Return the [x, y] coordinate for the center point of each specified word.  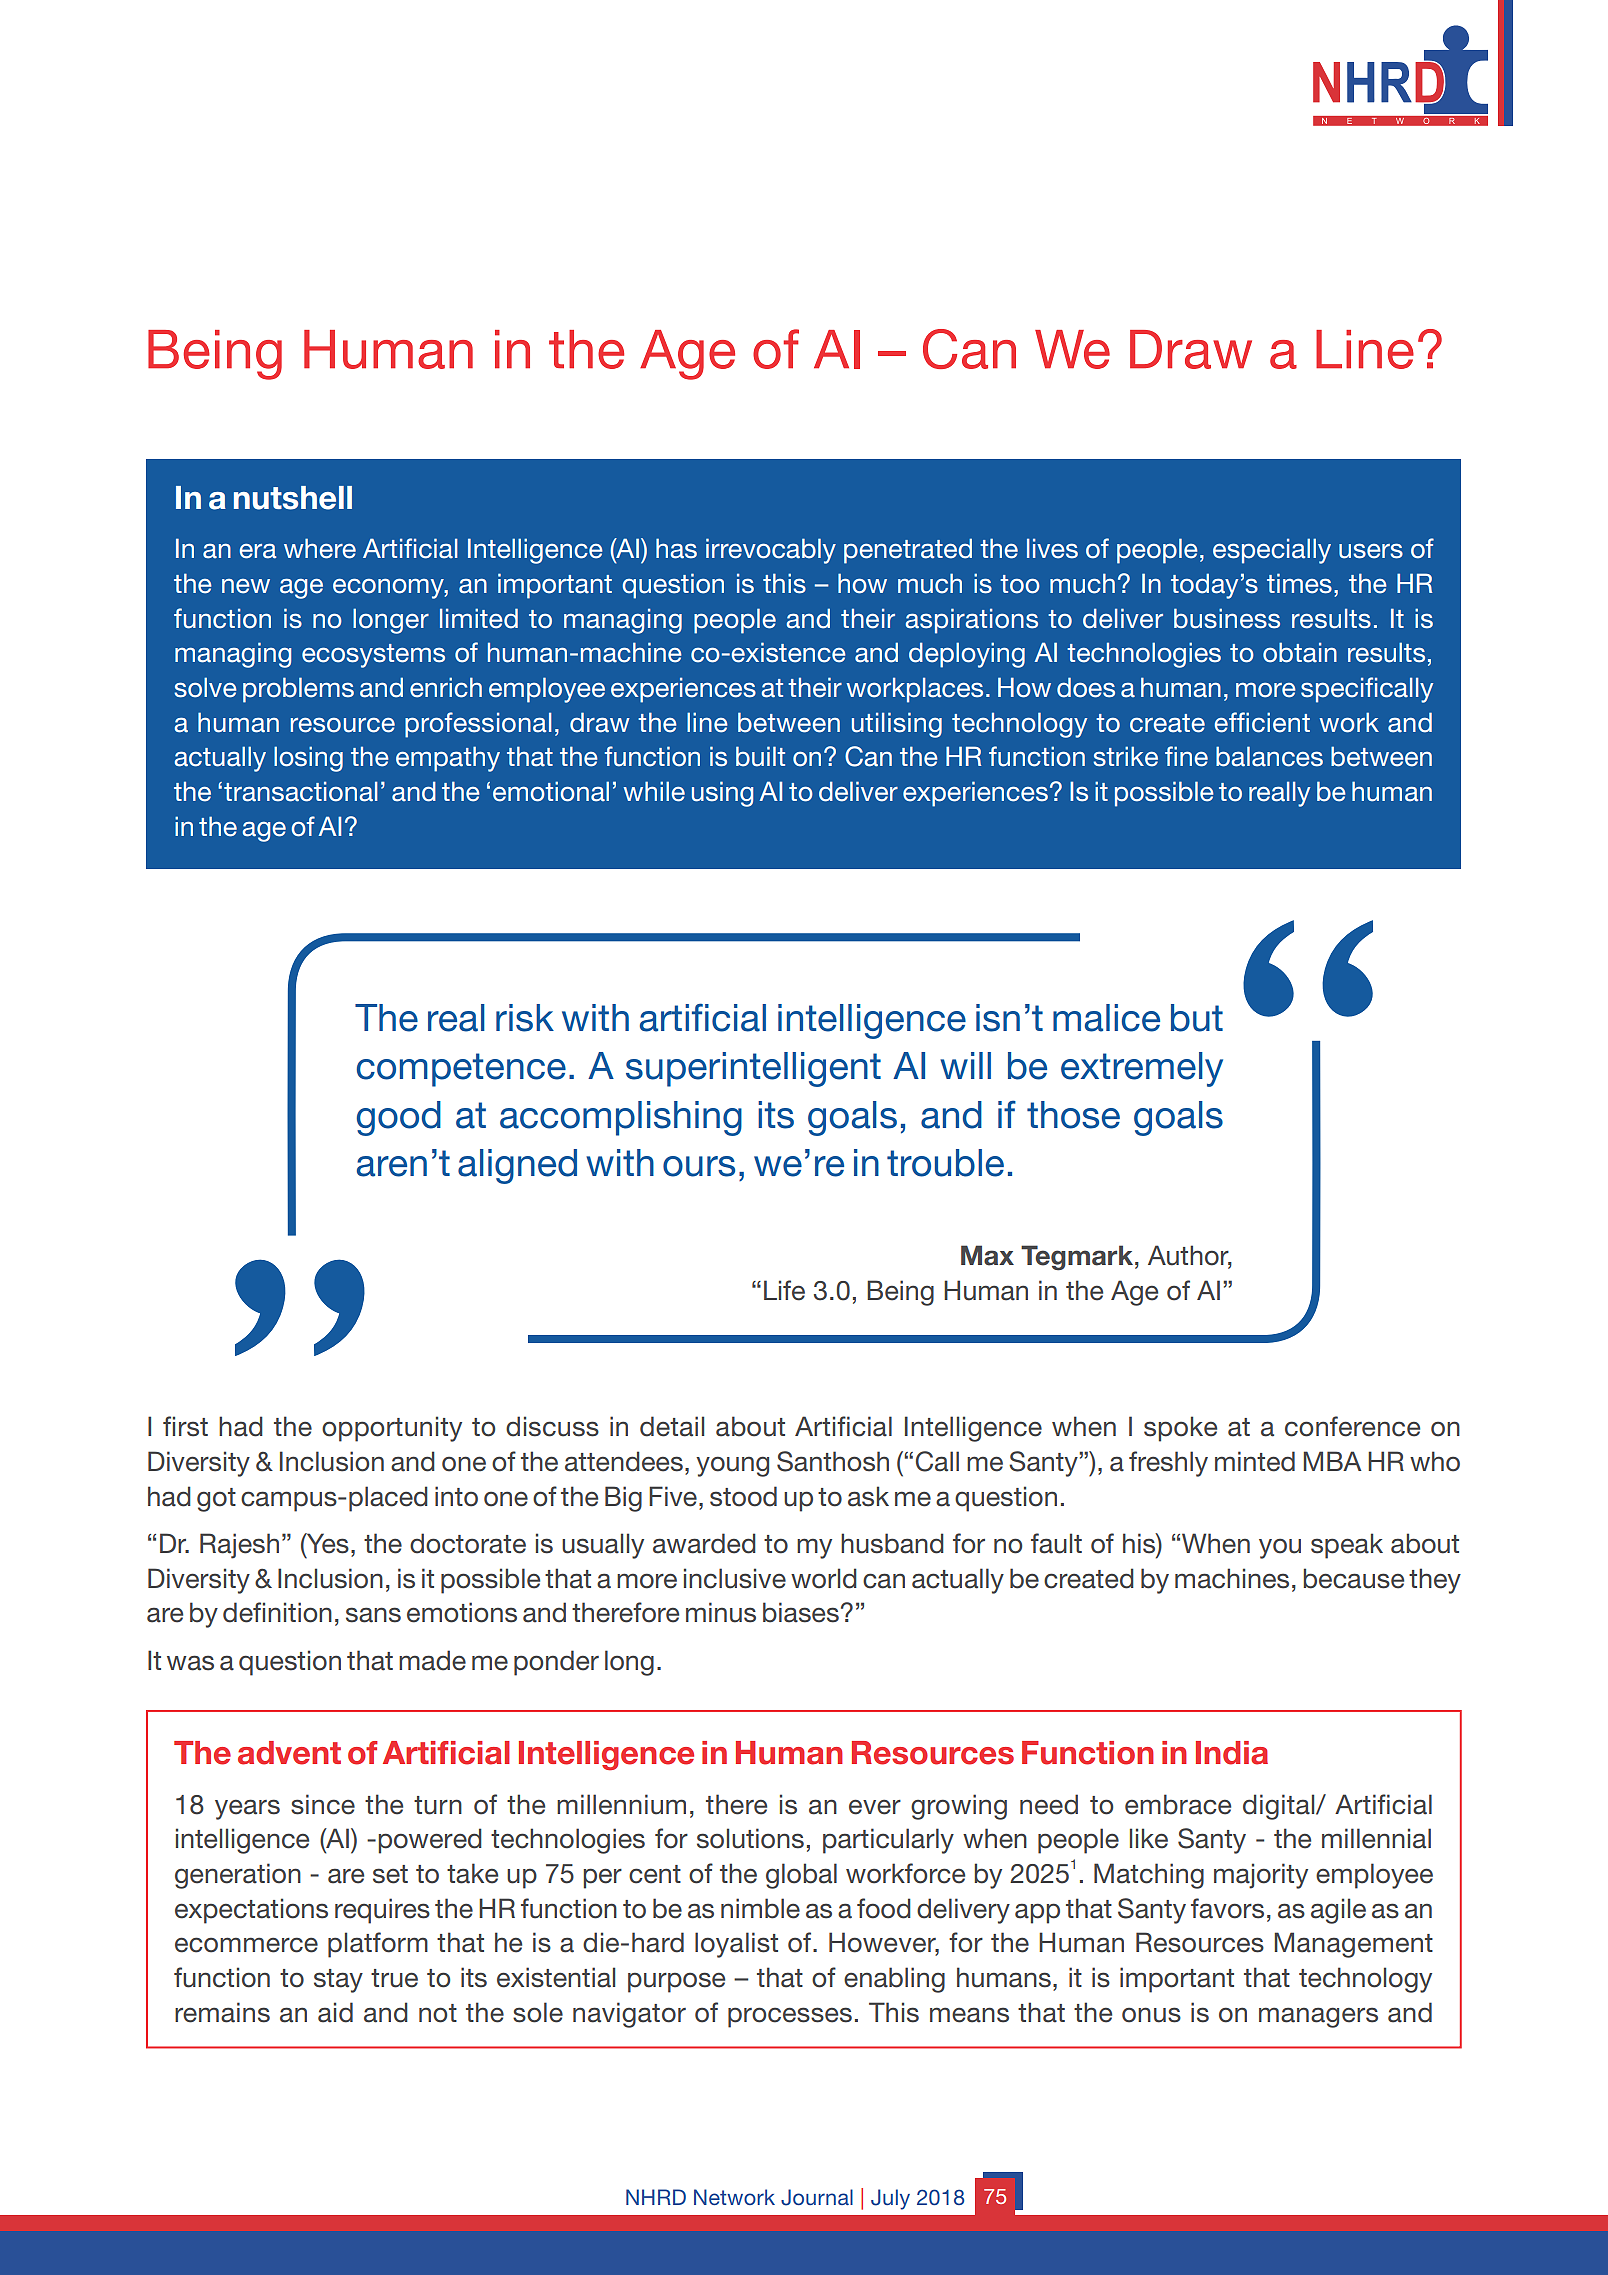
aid [335, 2012]
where [320, 548]
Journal [817, 2197]
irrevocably [771, 551]
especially [1272, 551]
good [399, 1118]
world [824, 1578]
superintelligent [753, 1069]
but [1197, 1018]
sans [373, 1615]
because [1354, 1578]
